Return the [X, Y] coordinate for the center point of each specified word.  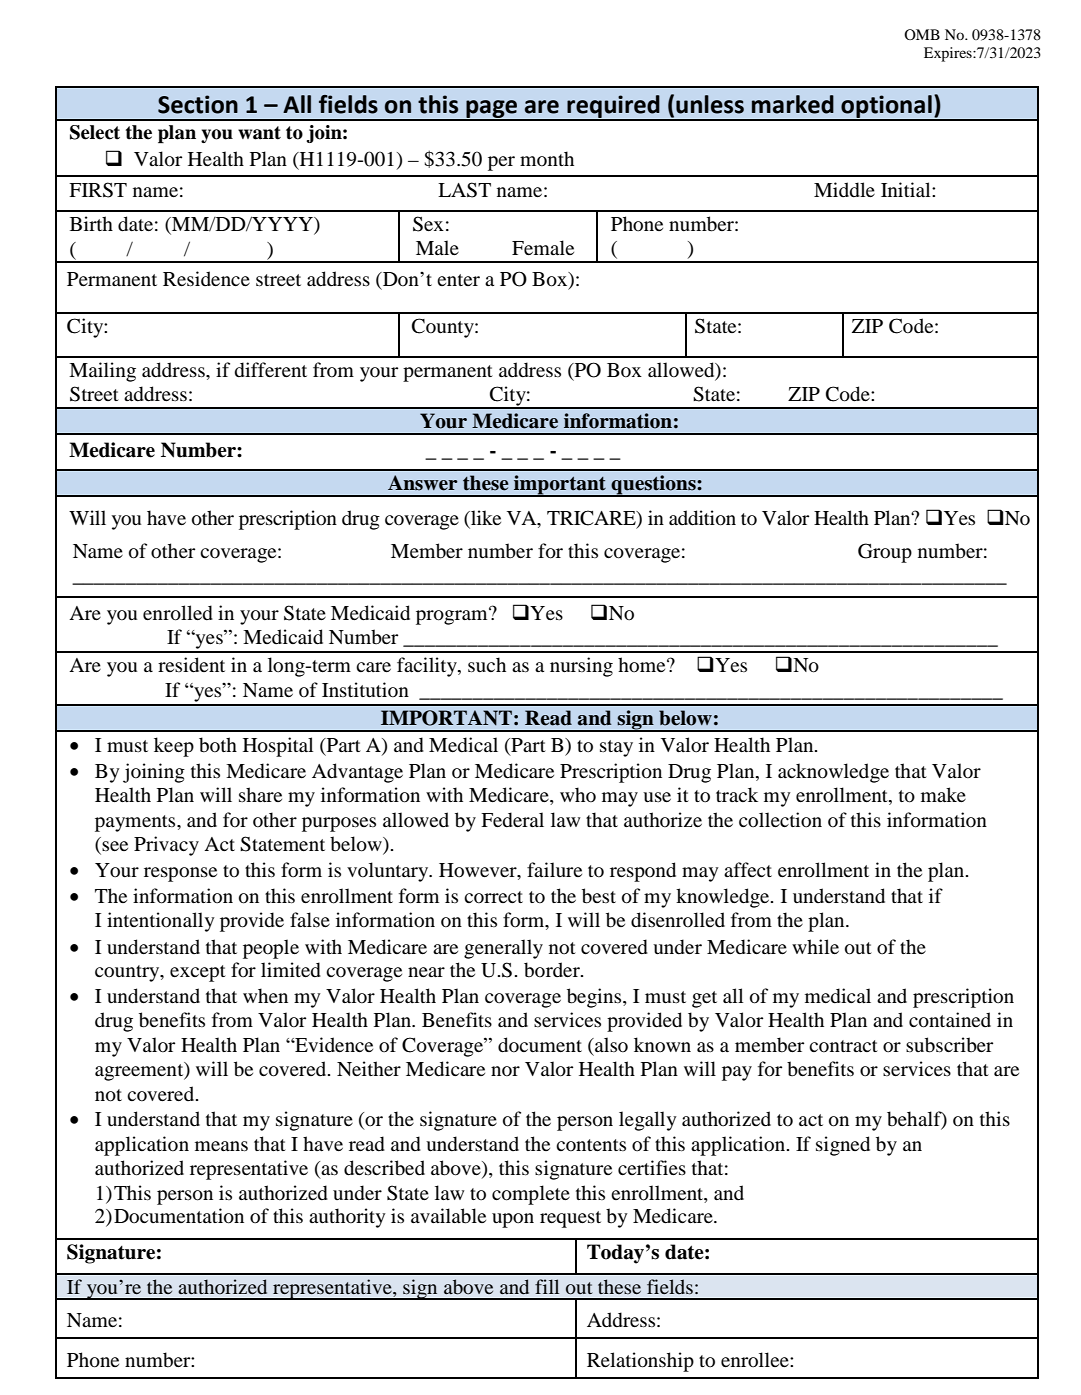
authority [347, 1218]
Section [198, 104]
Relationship [640, 1362]
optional [886, 107]
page [492, 110]
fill [547, 1286]
